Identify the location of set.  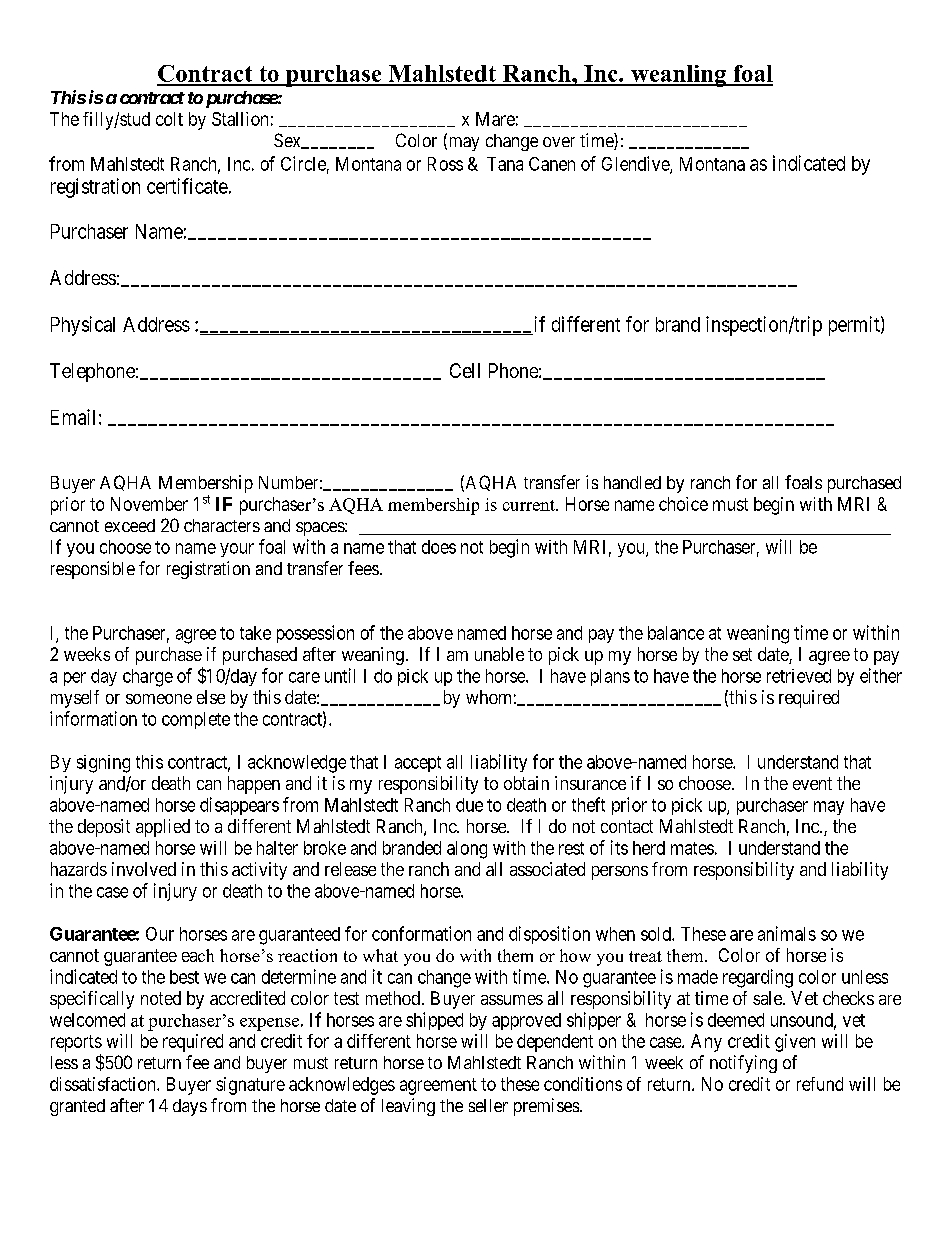
(742, 654).
